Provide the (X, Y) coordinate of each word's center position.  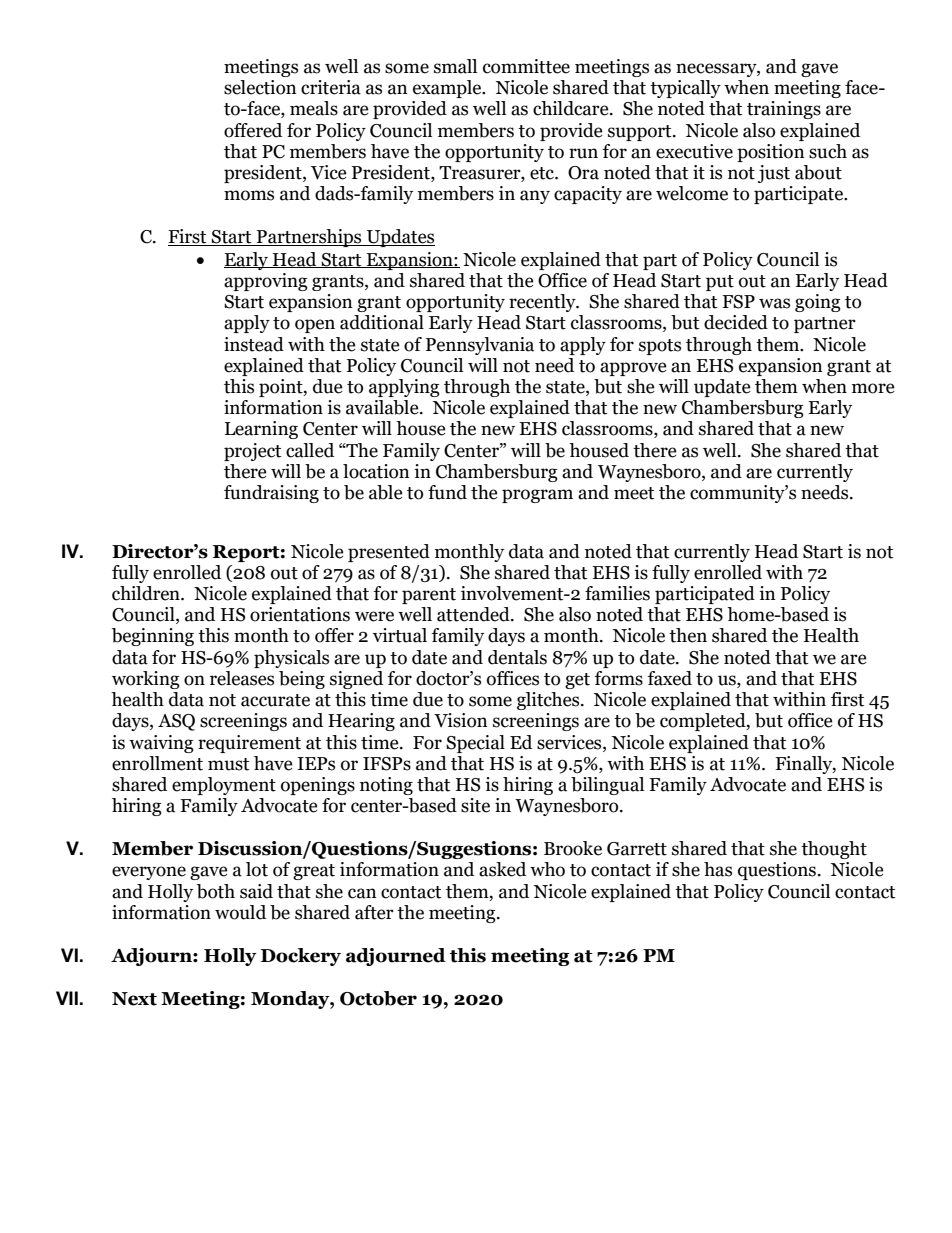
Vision (461, 720)
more (873, 388)
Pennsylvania (480, 346)
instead (254, 344)
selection (260, 87)
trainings (784, 110)
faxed (670, 678)
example (448, 89)
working (146, 680)
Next (134, 999)
